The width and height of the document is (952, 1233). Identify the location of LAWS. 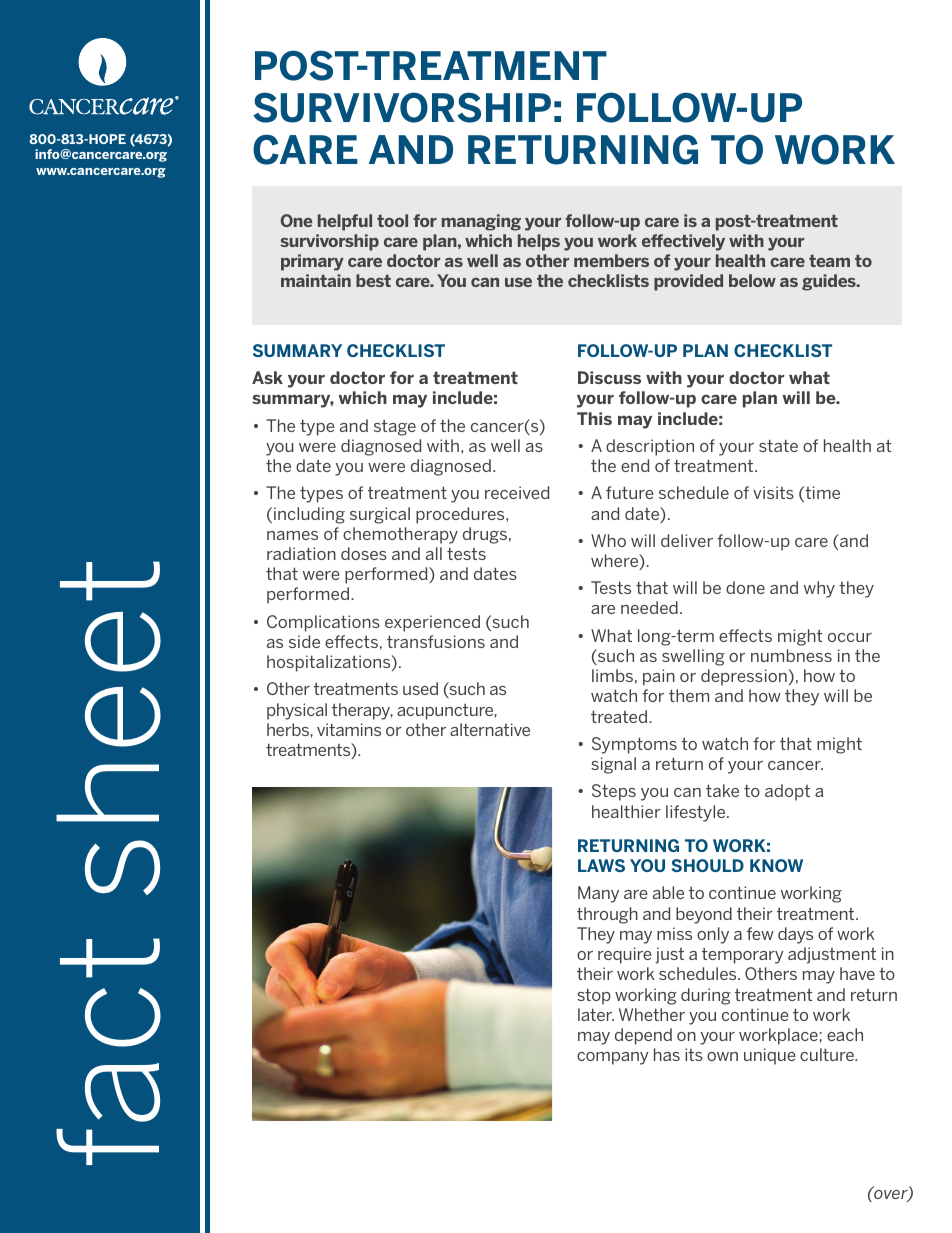
(601, 865).
